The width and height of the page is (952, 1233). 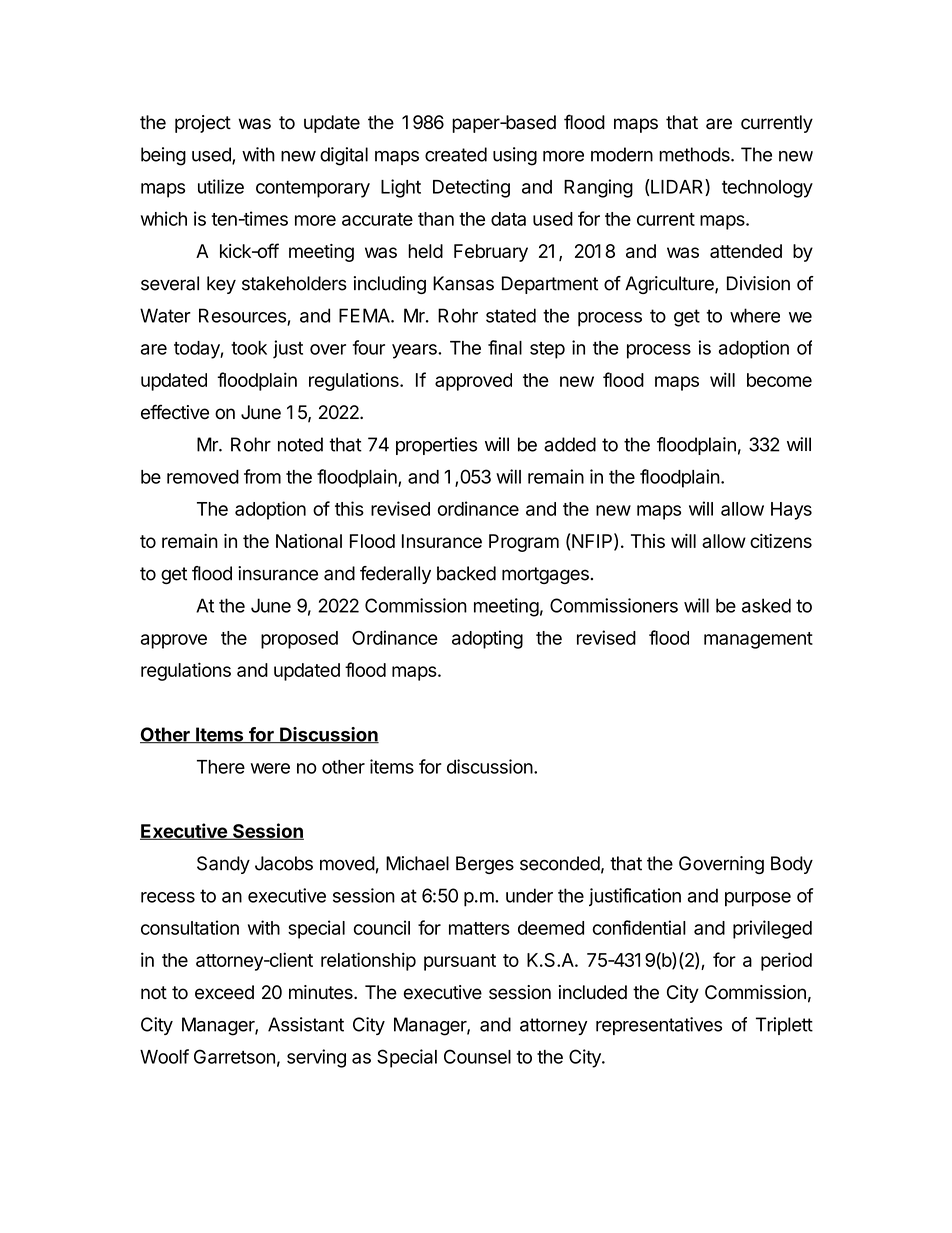 What do you see at coordinates (466, 573) in the page?
I see `backed` at bounding box center [466, 573].
